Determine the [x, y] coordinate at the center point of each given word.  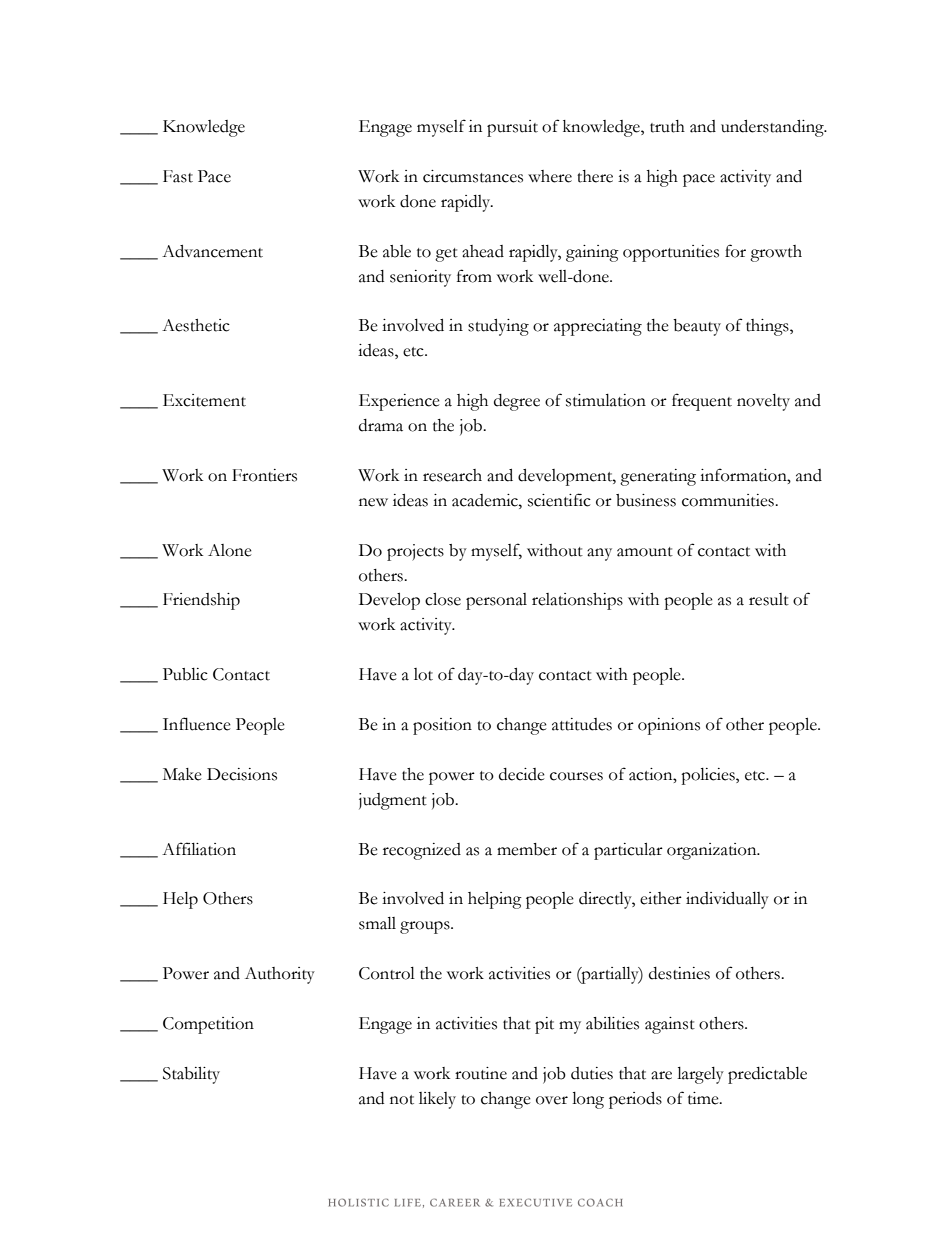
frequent [702, 402]
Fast [178, 176]
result [769, 599]
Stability [191, 1075]
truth [667, 126]
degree [517, 402]
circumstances [473, 176]
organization [713, 851]
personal [496, 601]
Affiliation [199, 849]
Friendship [201, 601]
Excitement [204, 400]
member [527, 849]
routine [481, 1073]
